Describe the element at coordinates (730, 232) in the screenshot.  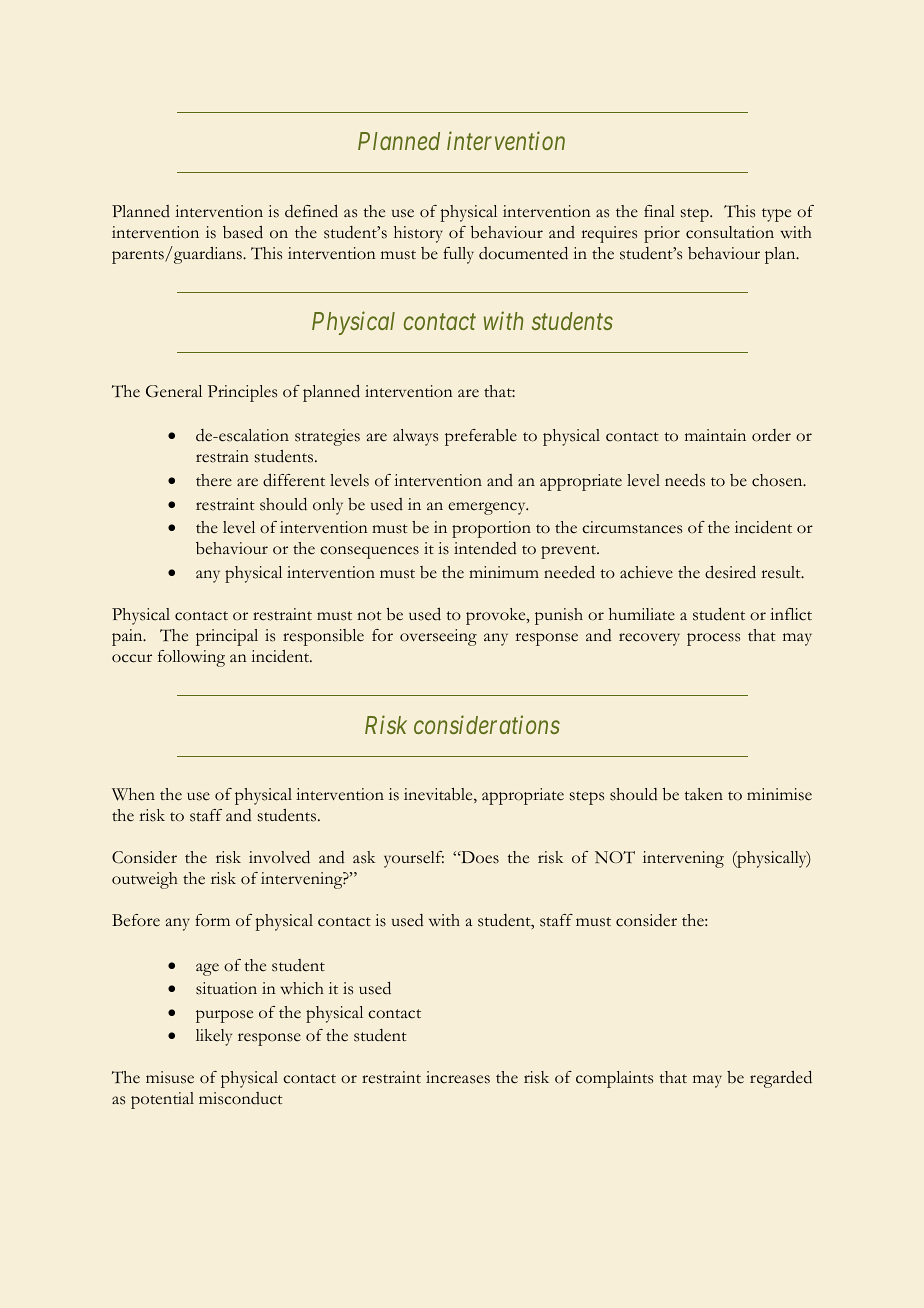
I see `consultation` at that location.
